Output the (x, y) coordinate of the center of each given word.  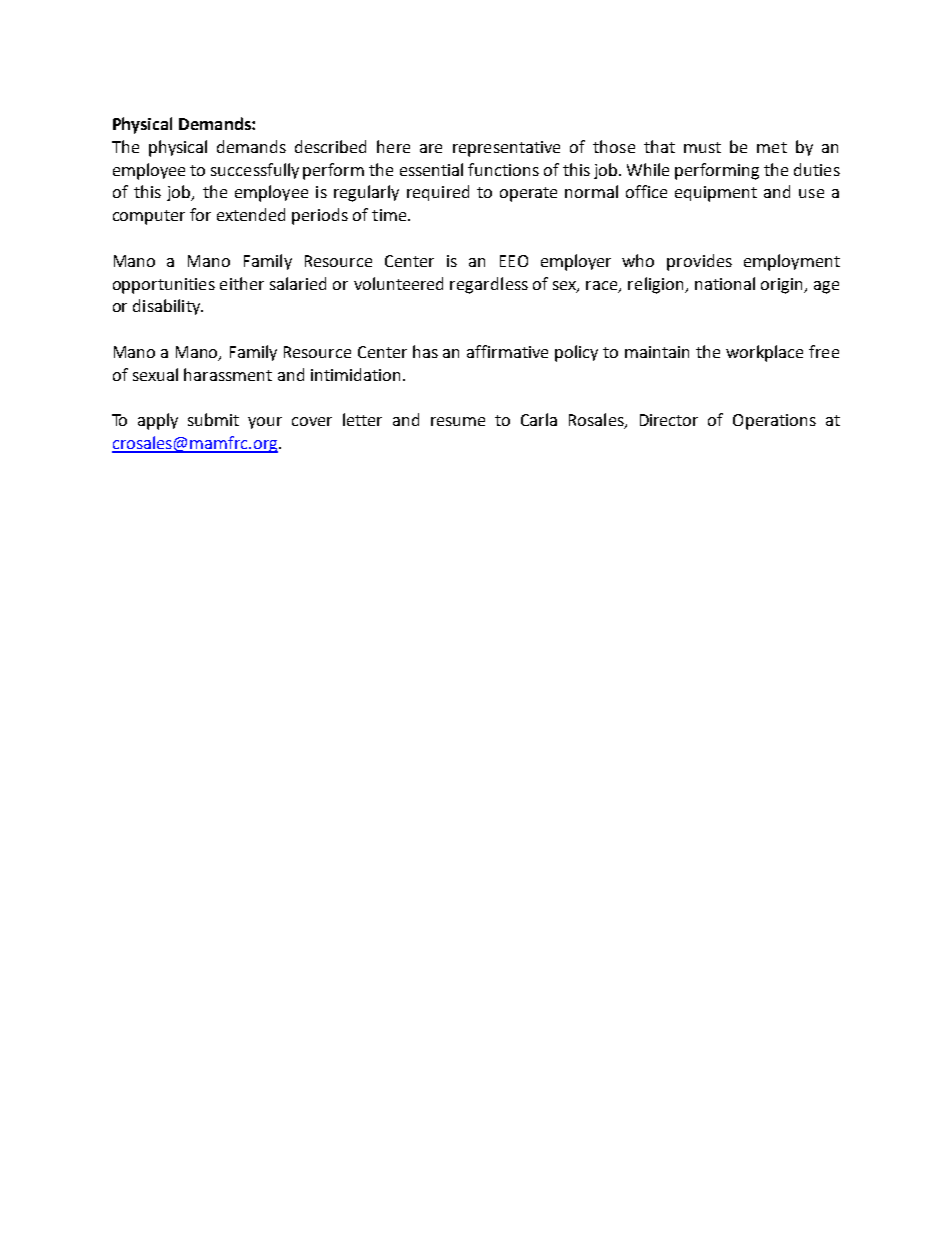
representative (506, 149)
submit (213, 419)
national (725, 283)
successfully (255, 171)
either (242, 283)
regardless (489, 285)
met (772, 147)
